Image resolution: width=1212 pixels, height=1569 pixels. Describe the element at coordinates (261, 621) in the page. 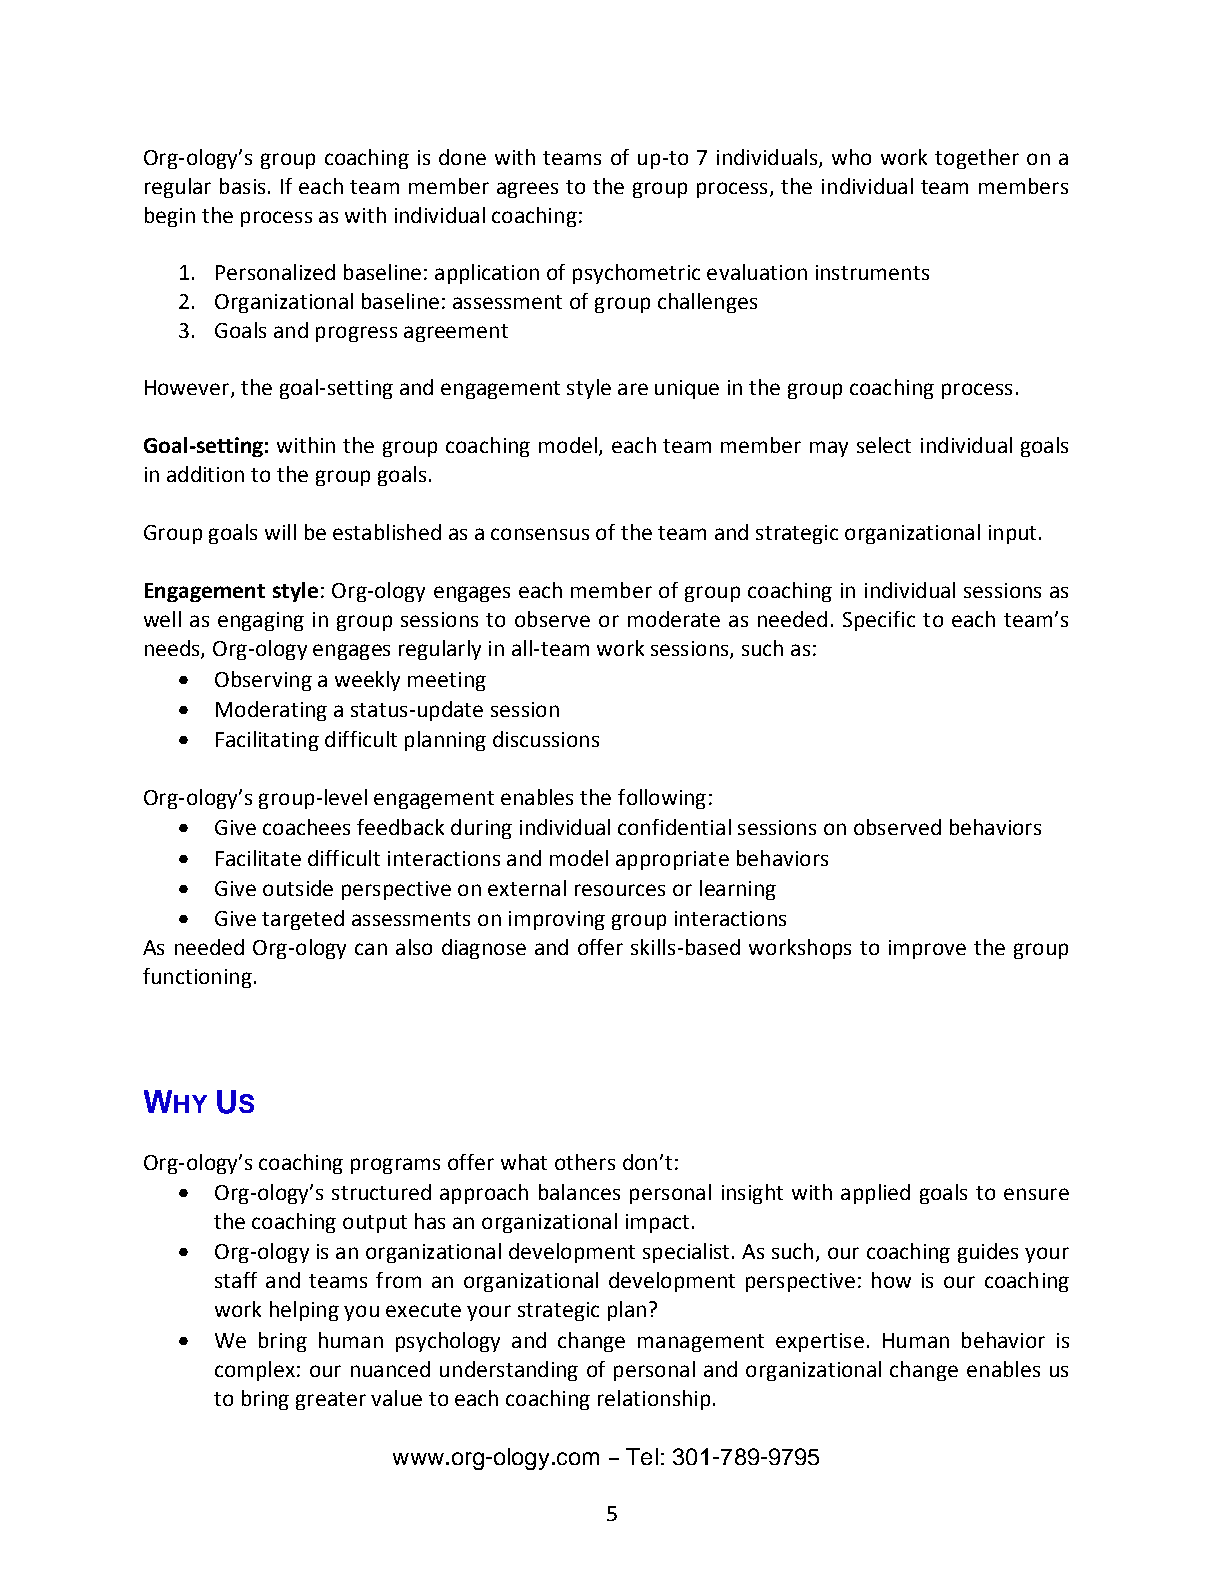

I see `engaging` at that location.
